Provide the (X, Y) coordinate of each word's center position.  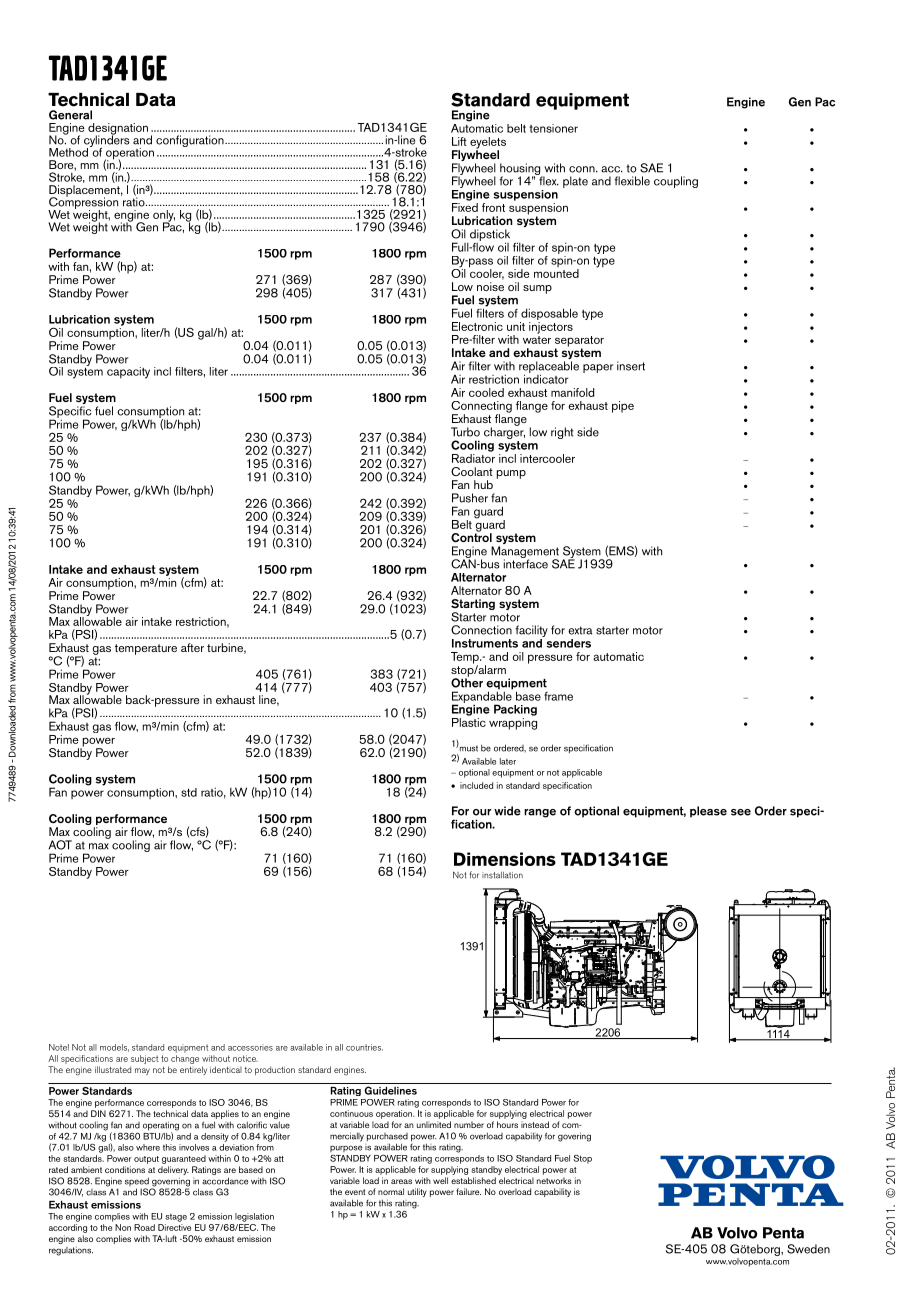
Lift (459, 141)
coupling (676, 182)
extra (580, 630)
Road (144, 1227)
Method (68, 152)
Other (467, 682)
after (192, 647)
